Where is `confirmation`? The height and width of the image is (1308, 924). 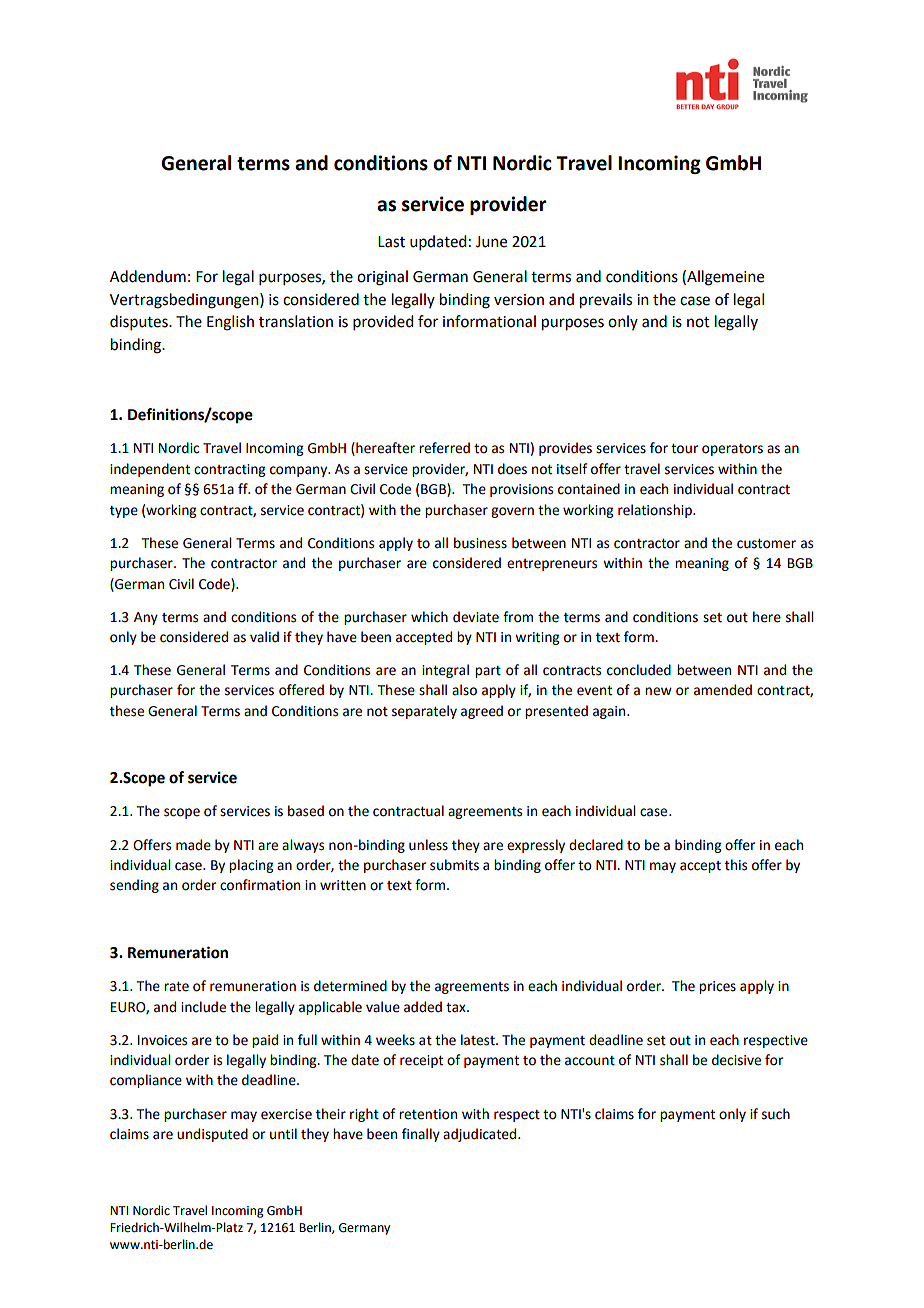
confirmation is located at coordinates (260, 885).
